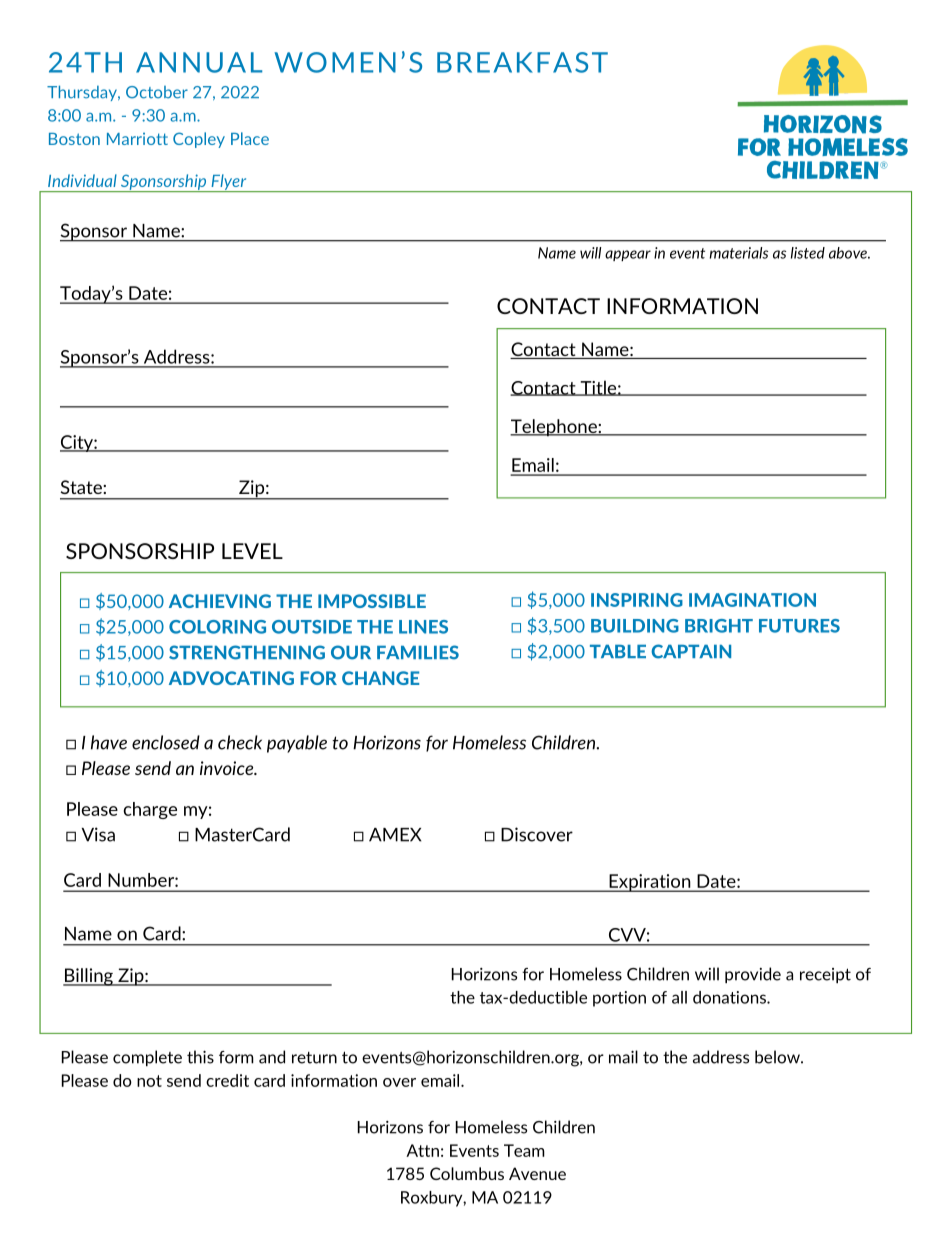  I want to click on October, so click(157, 92).
